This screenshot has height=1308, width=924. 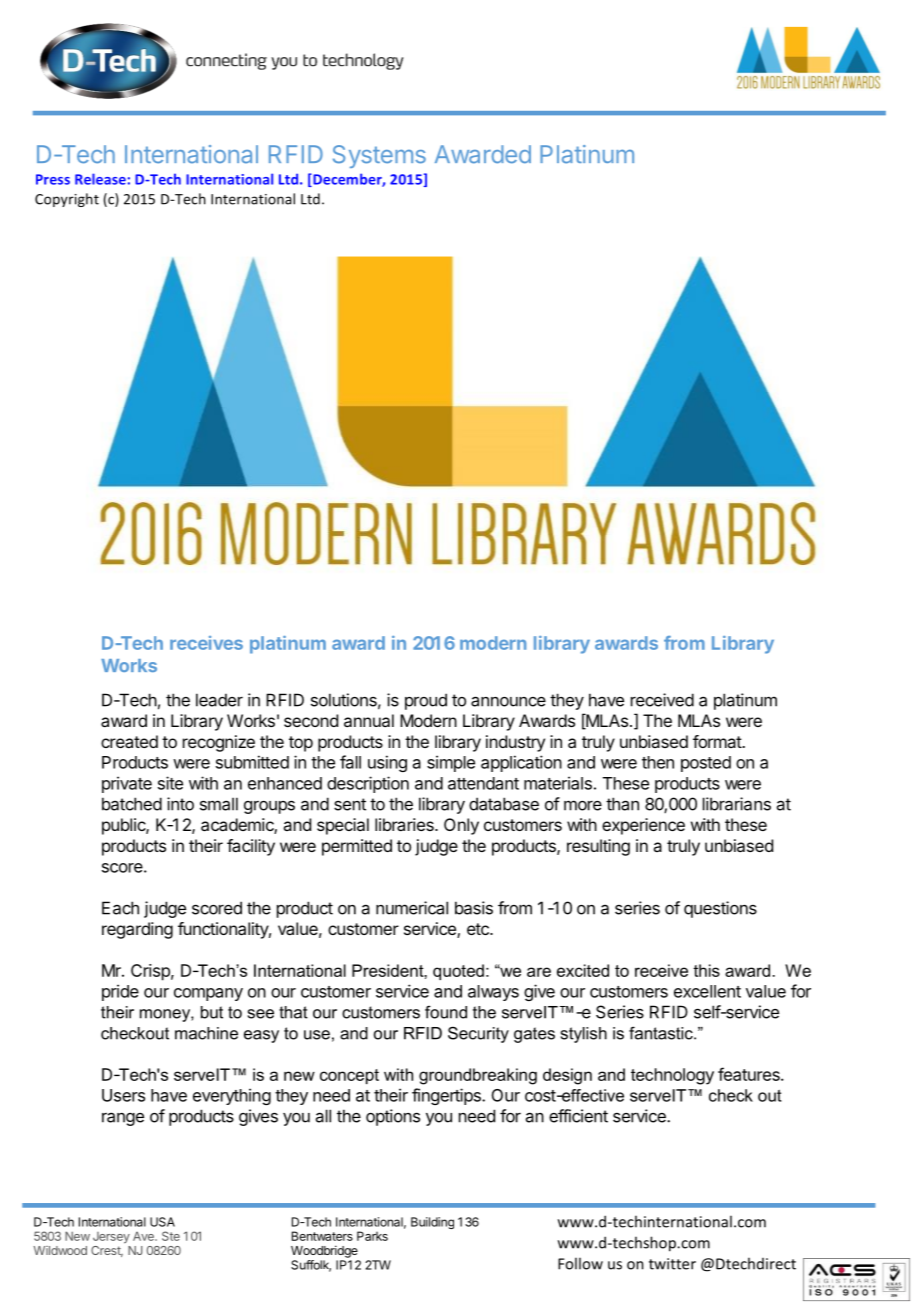 What do you see at coordinates (67, 200) in the screenshot?
I see `Copyright` at bounding box center [67, 200].
